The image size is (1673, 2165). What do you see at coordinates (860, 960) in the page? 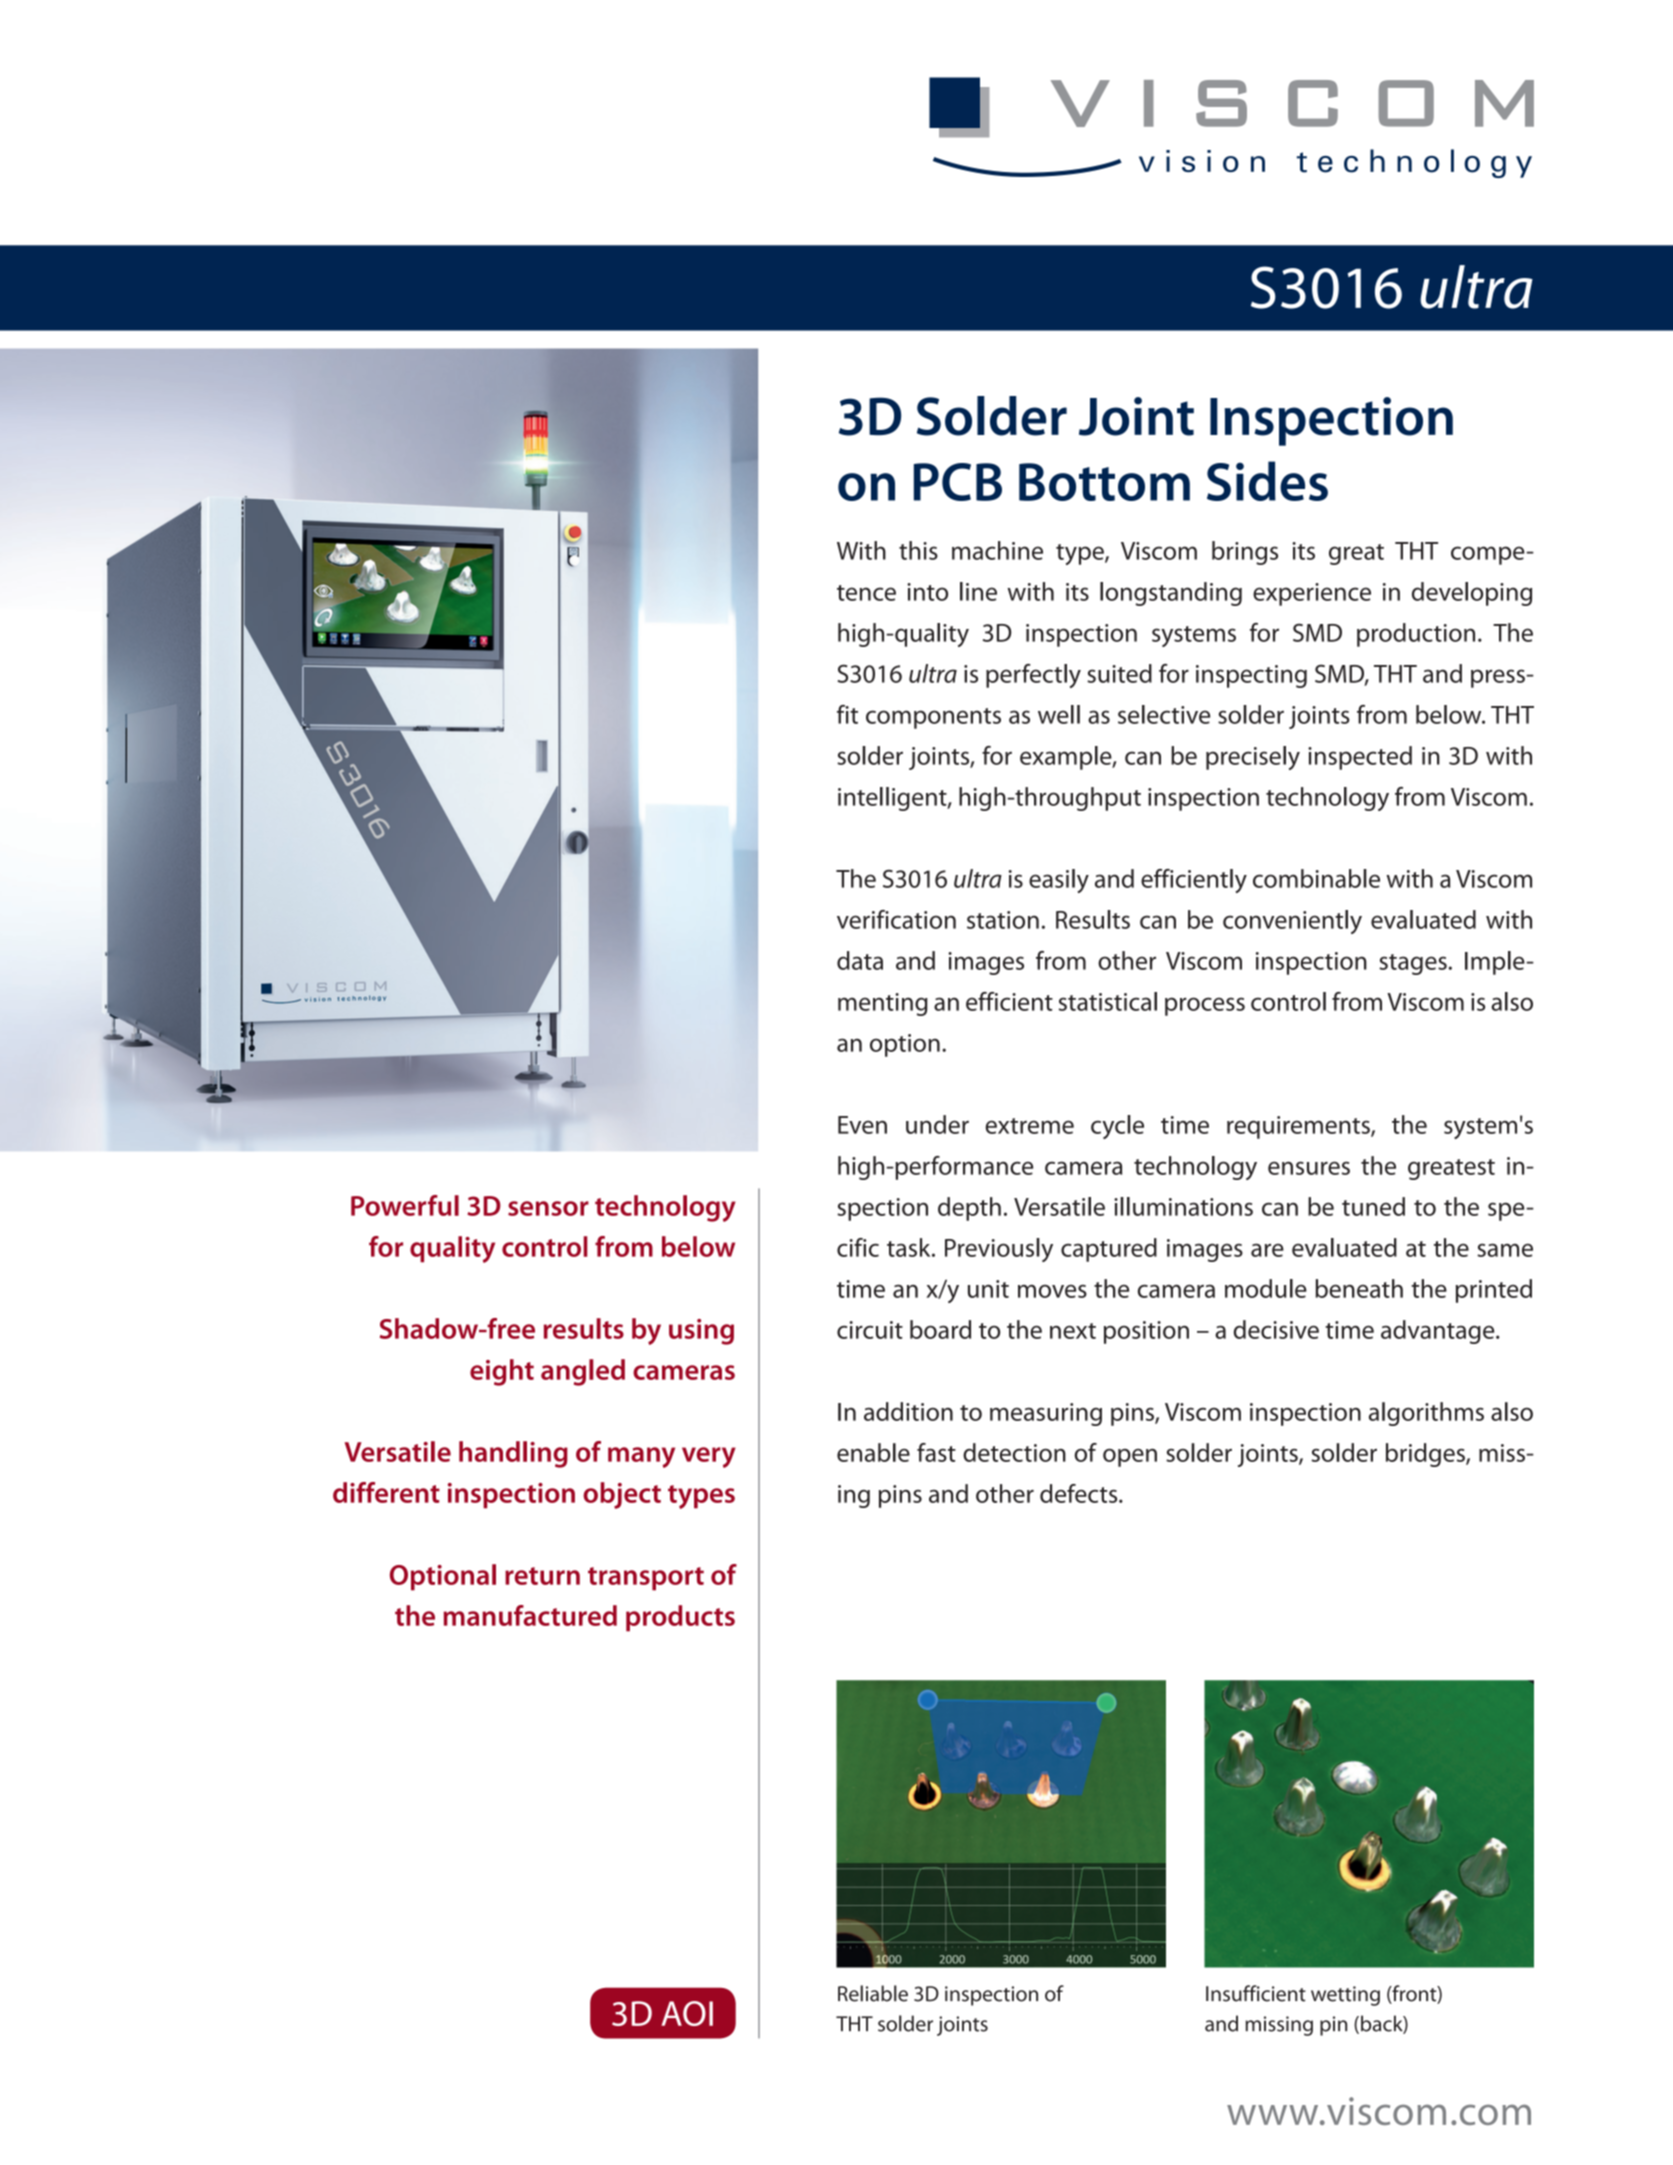
I see `data` at bounding box center [860, 960].
